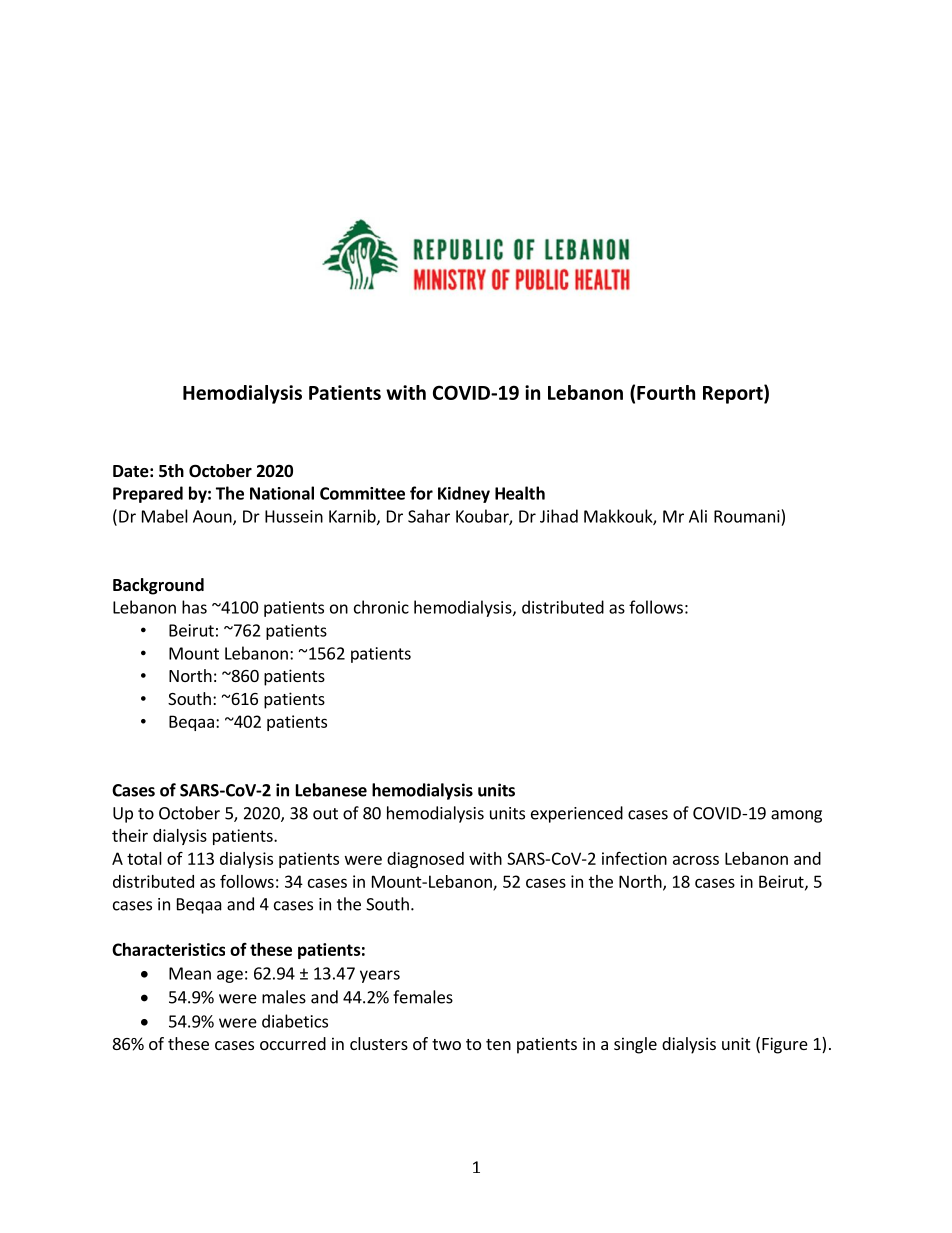 The width and height of the screenshot is (952, 1233). Describe the element at coordinates (446, 1044) in the screenshot. I see `two` at that location.
